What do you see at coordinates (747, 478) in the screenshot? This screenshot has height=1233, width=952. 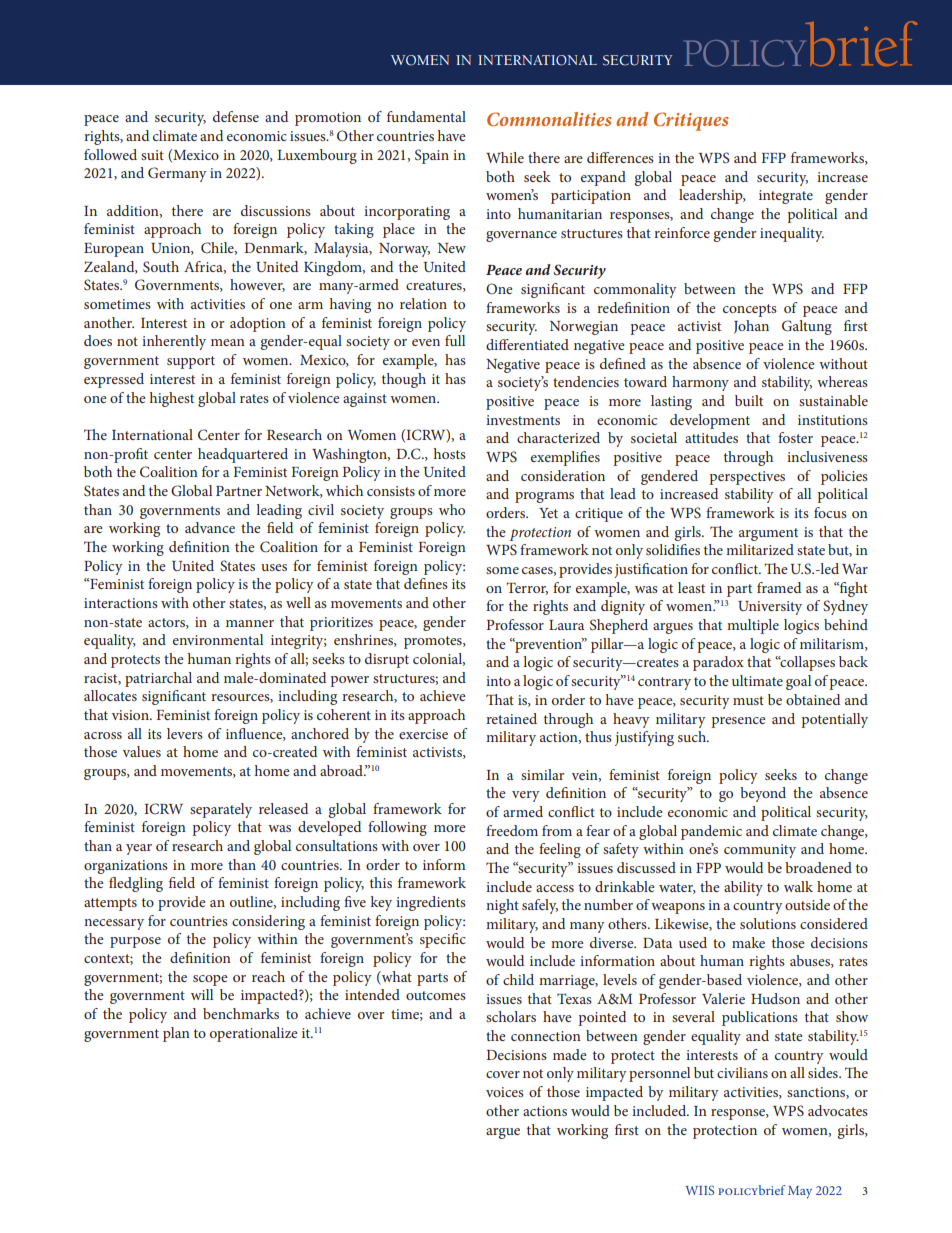 I see `perspectives` at bounding box center [747, 478].
